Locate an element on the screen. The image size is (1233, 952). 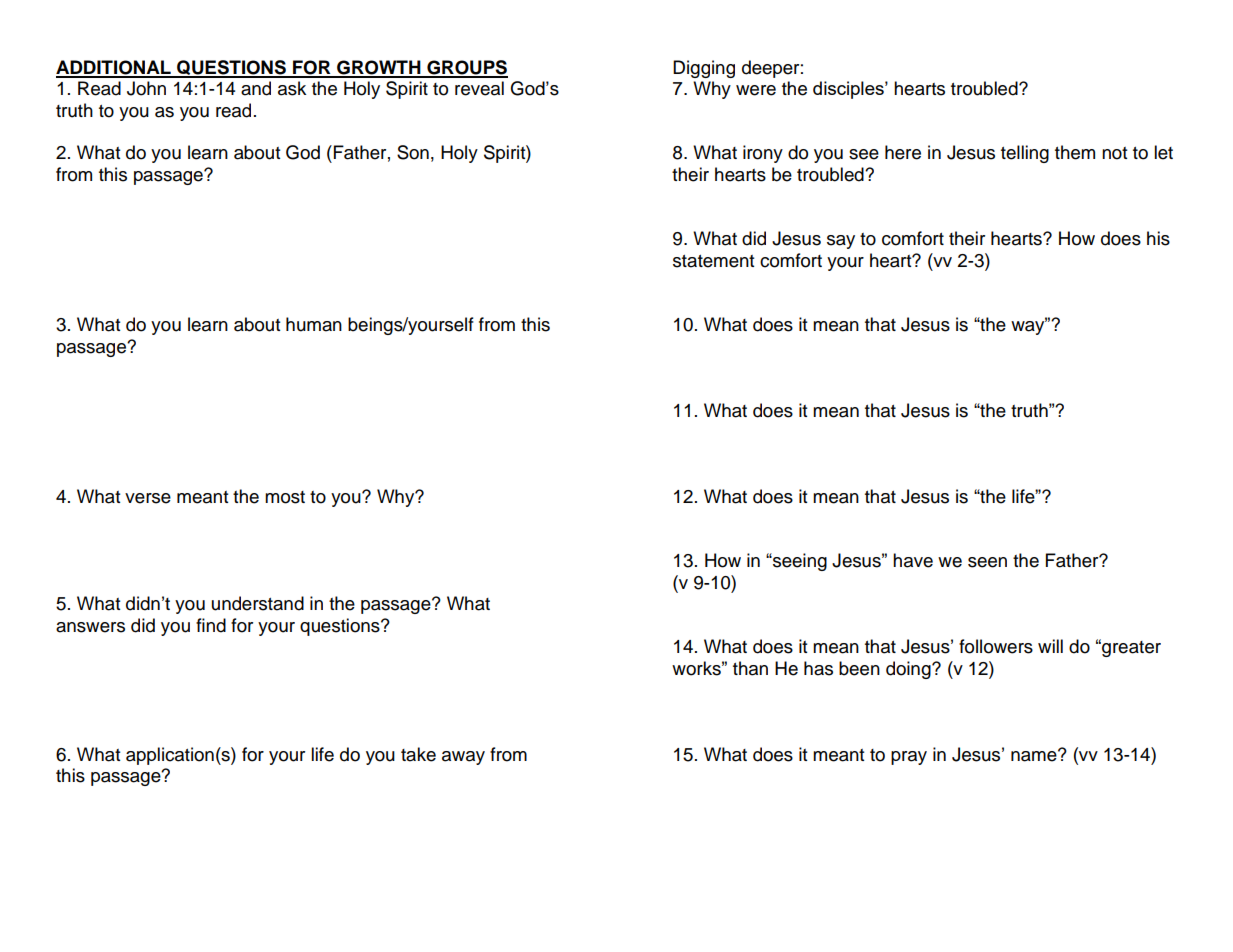
Digging is located at coordinates (704, 69).
